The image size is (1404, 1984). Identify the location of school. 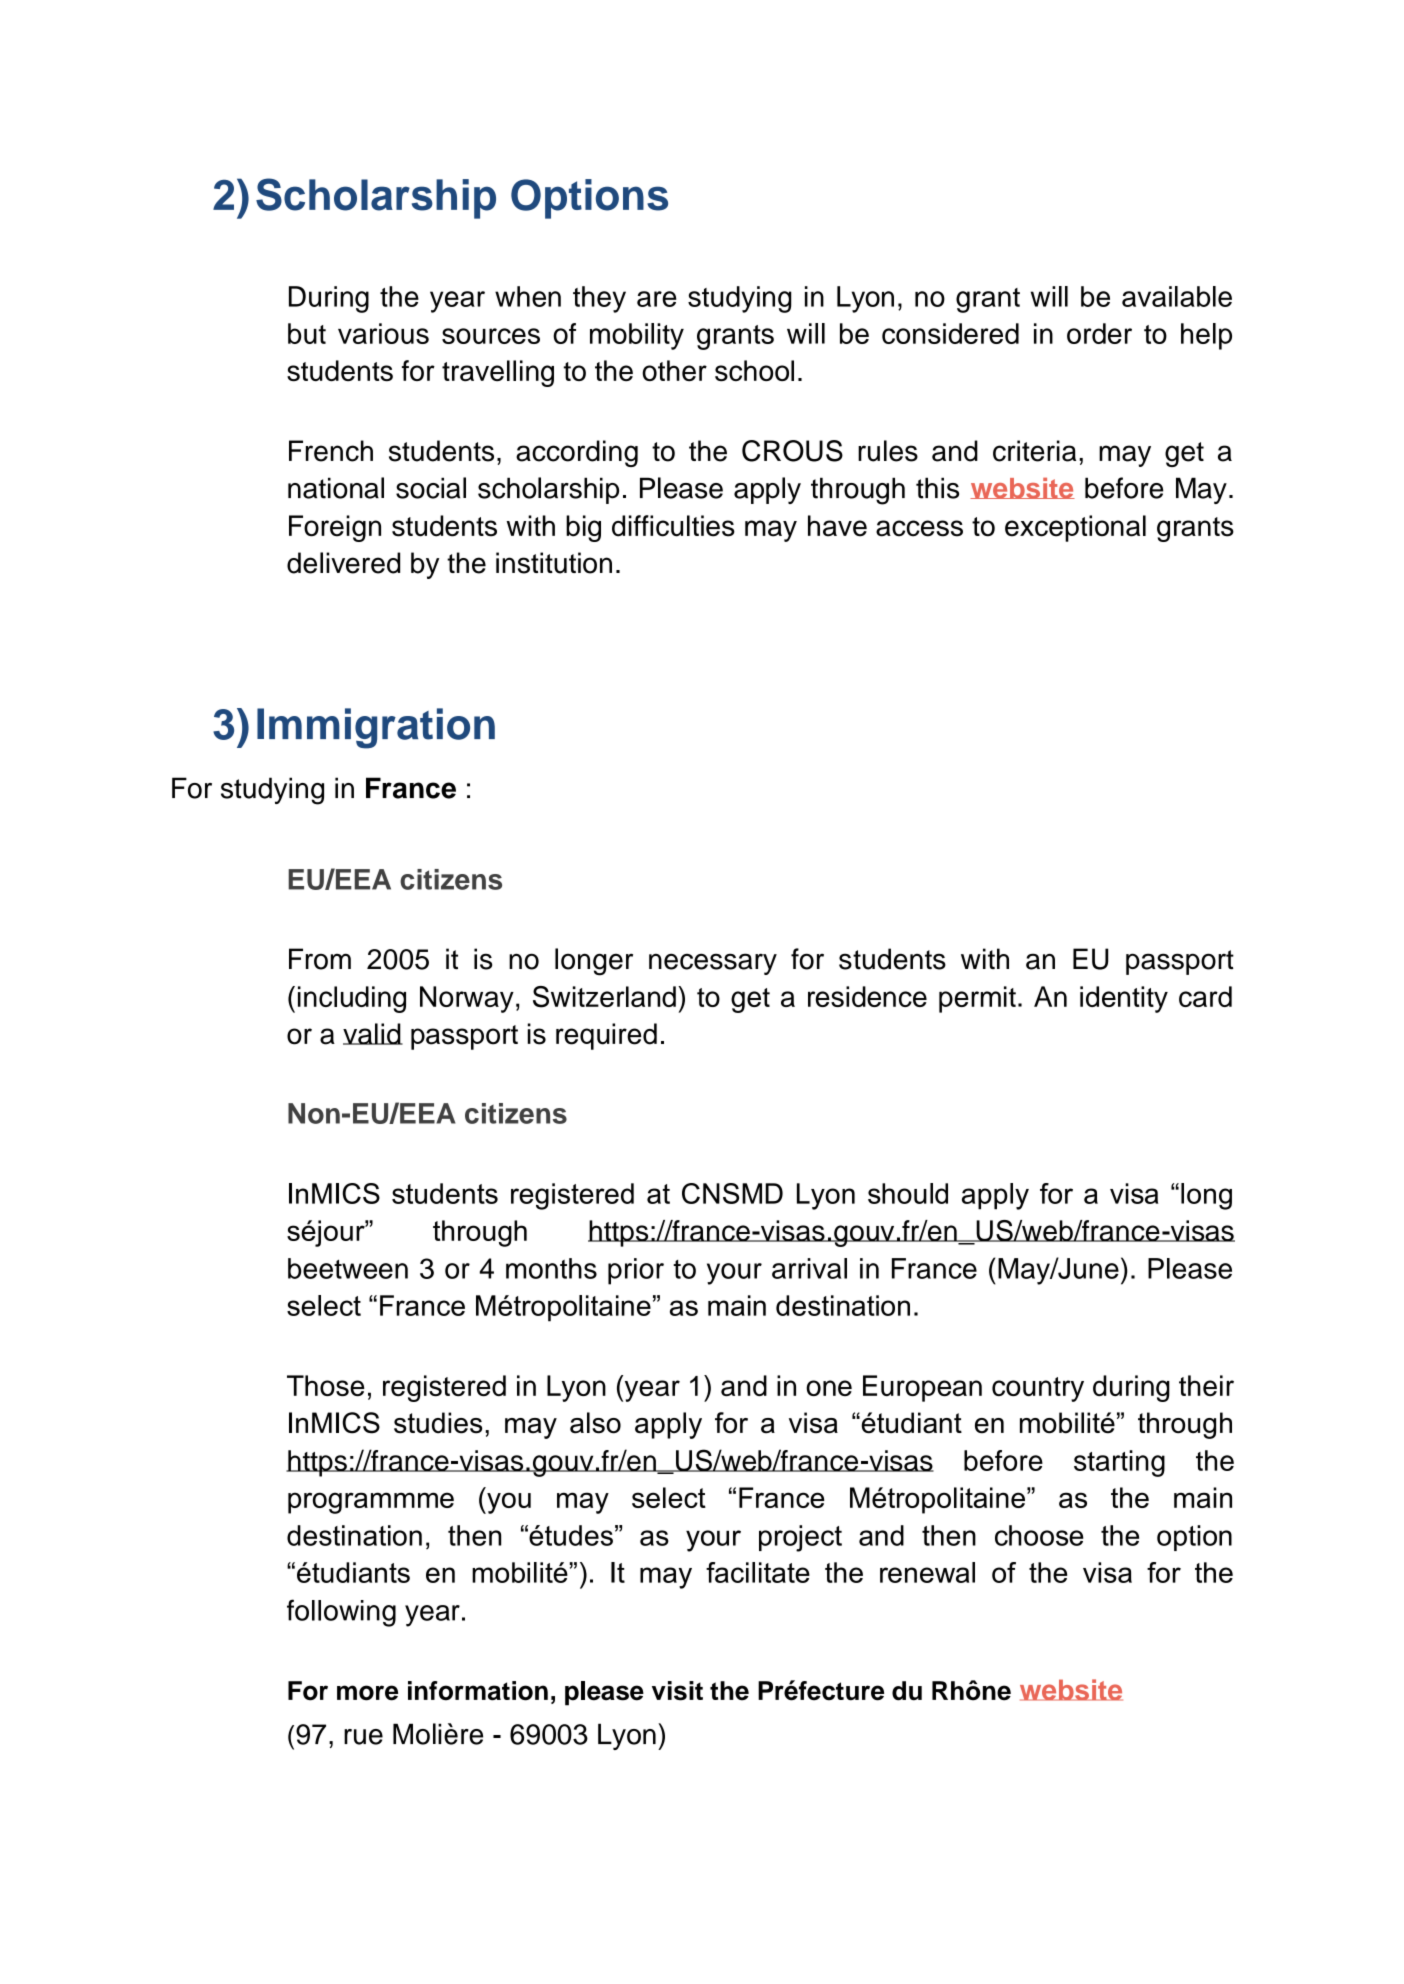
(754, 370).
